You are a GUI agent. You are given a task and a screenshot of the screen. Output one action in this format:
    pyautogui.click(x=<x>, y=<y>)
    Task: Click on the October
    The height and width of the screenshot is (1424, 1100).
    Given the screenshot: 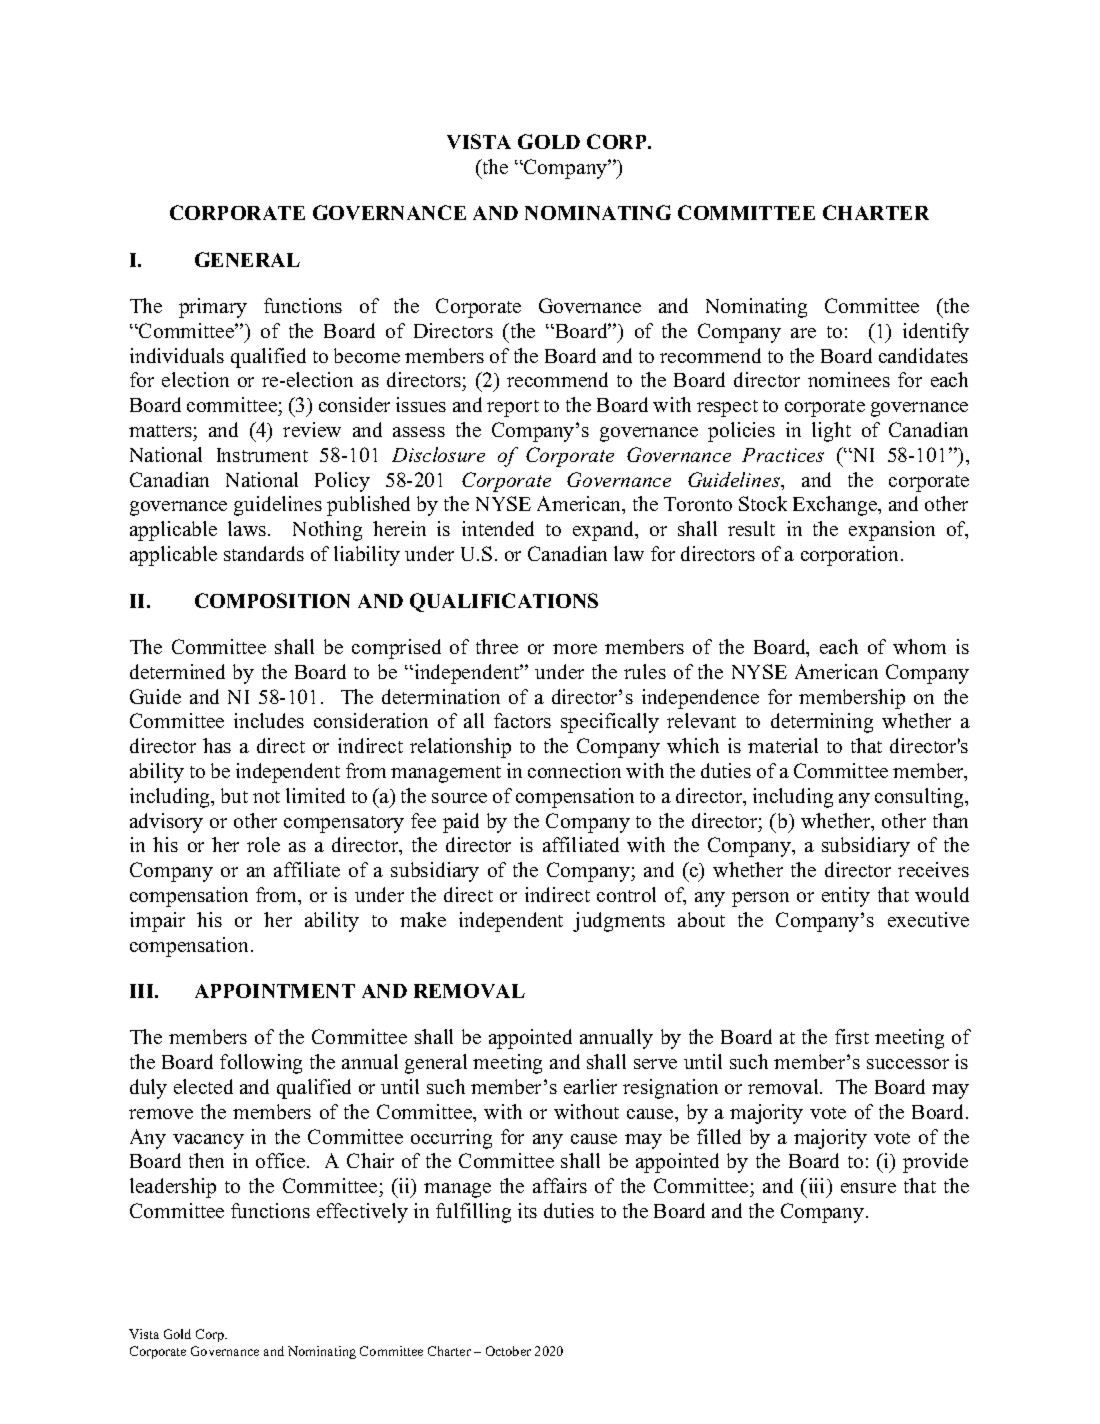 What is the action you would take?
    pyautogui.click(x=508, y=1351)
